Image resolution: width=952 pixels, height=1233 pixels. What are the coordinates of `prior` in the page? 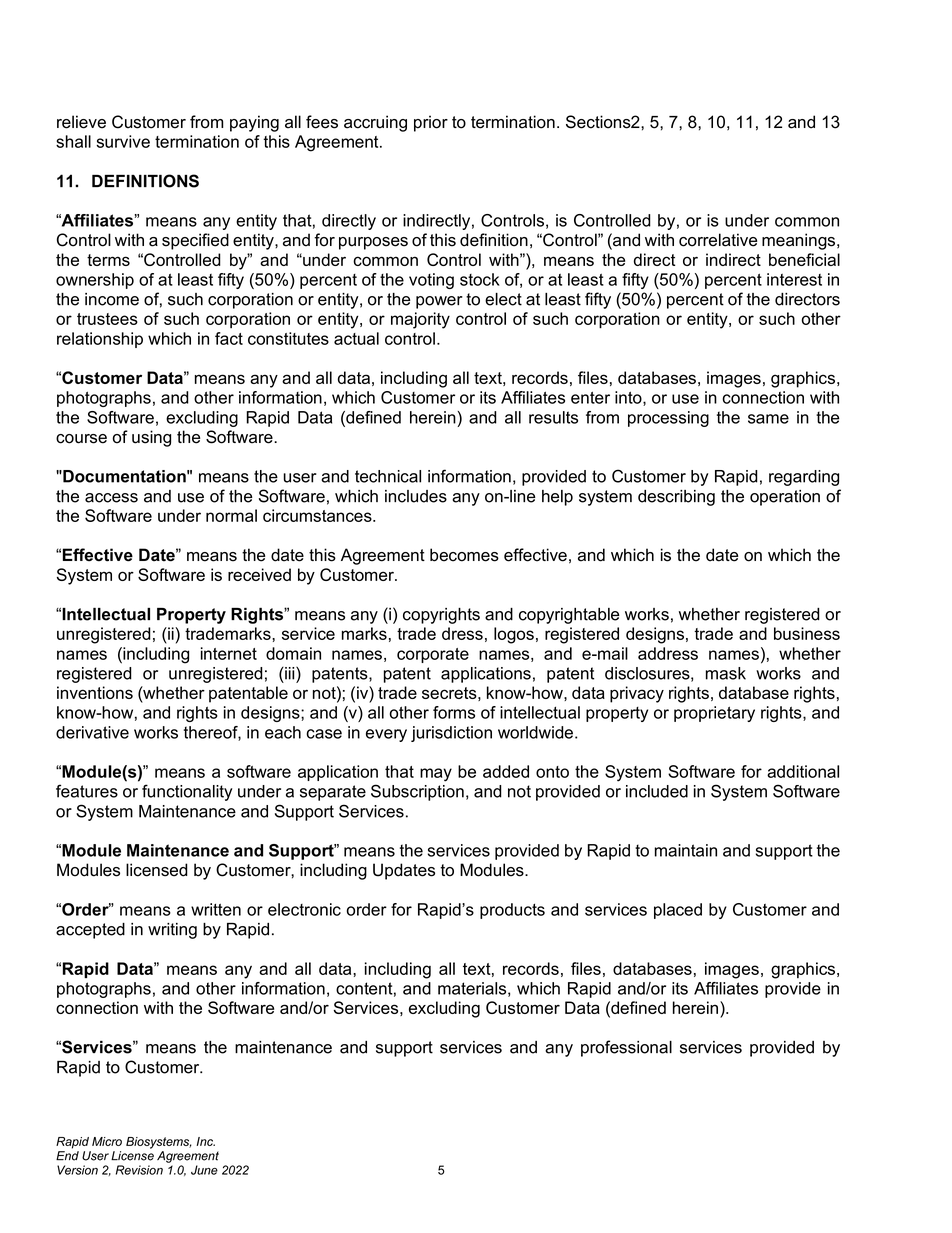 It's located at (431, 123).
